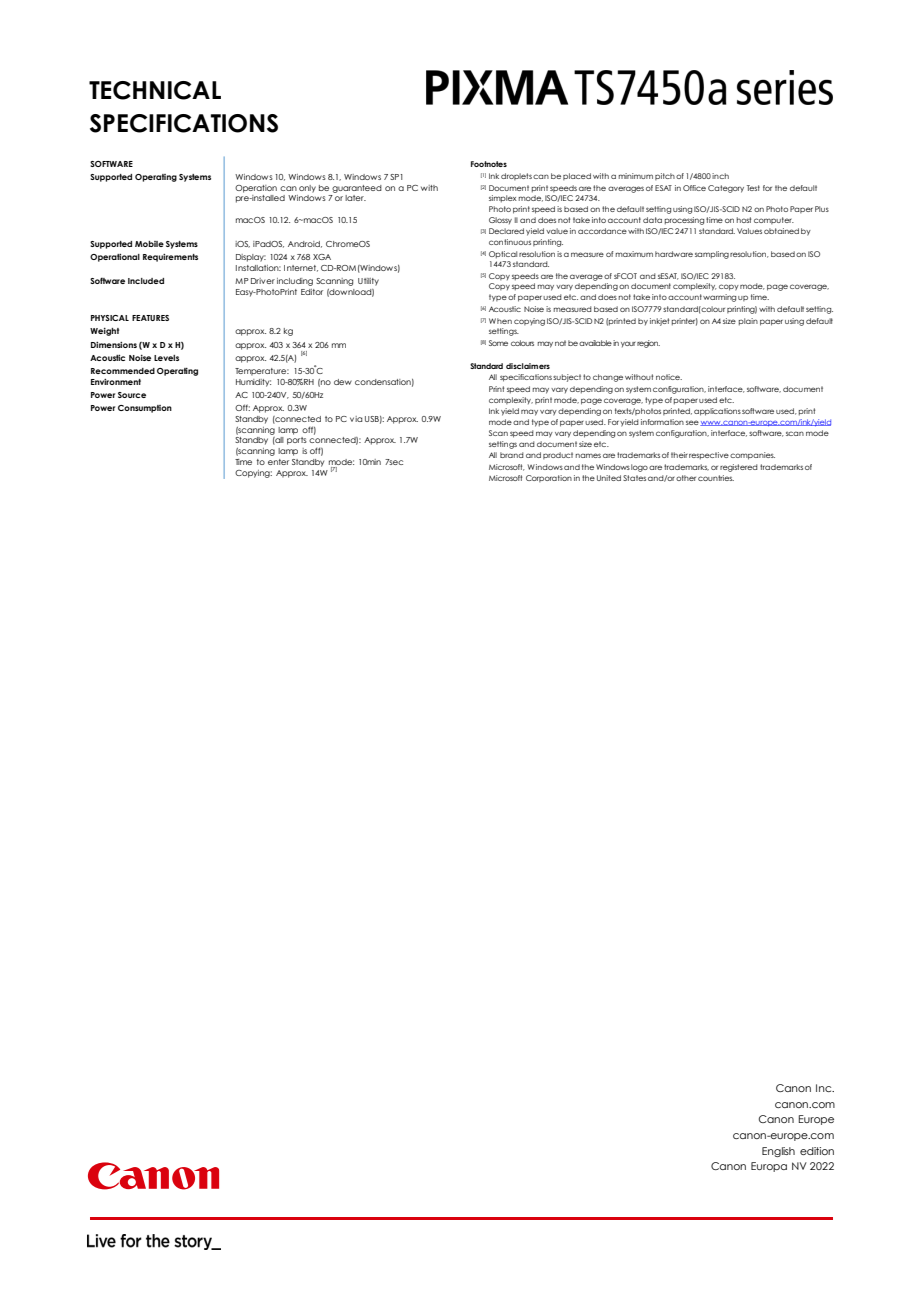 Image resolution: width=924 pixels, height=1307 pixels. I want to click on registered, so click(739, 468).
